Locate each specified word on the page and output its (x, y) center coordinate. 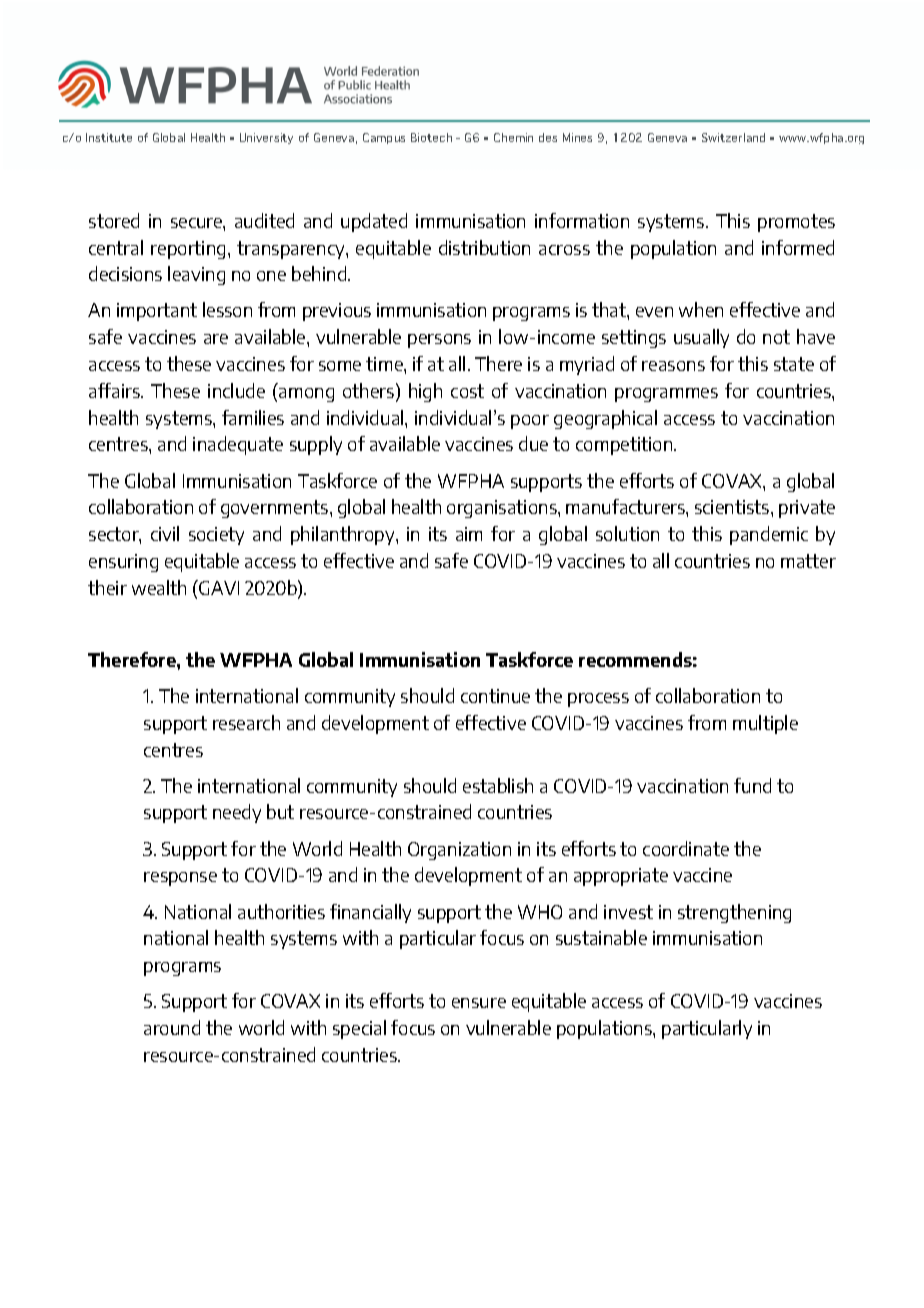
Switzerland (733, 137)
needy (237, 813)
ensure (479, 1003)
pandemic (769, 535)
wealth (159, 587)
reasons (673, 366)
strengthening (734, 913)
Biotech (431, 137)
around (172, 1027)
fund (752, 785)
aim (469, 534)
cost (467, 391)
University (266, 138)
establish (498, 785)
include (236, 390)
